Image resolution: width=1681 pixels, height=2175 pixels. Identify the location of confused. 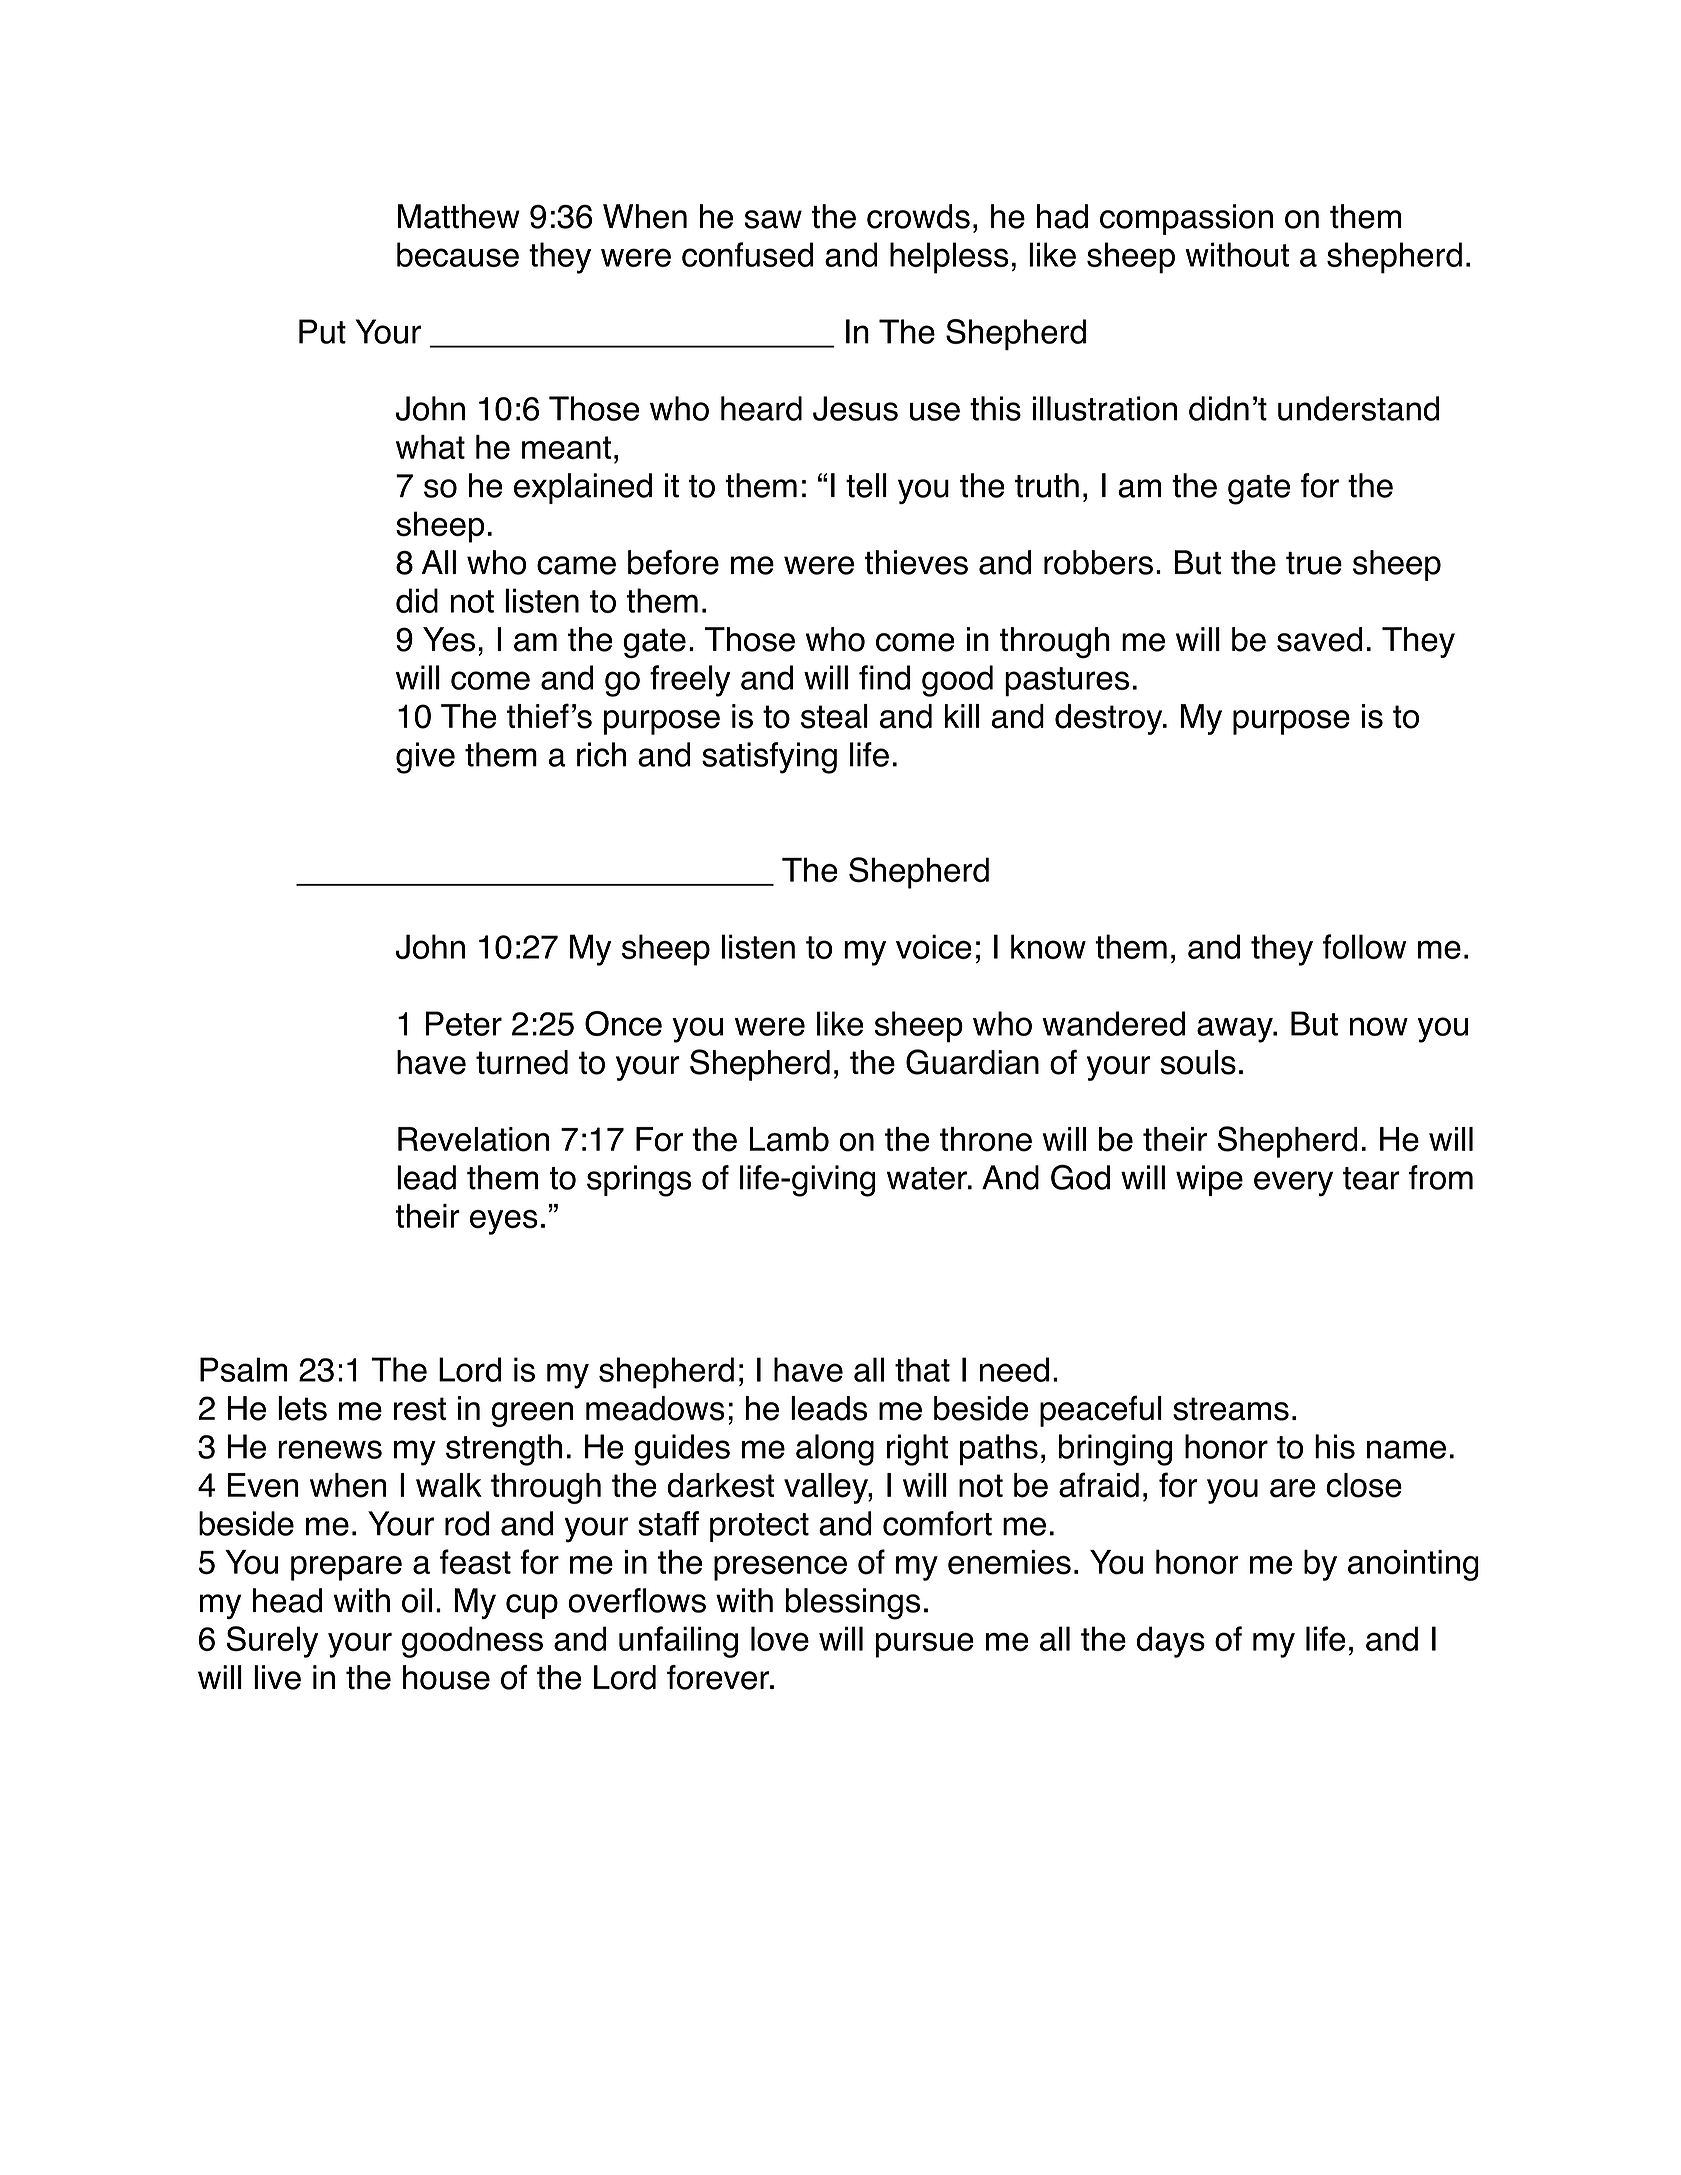
(747, 254).
